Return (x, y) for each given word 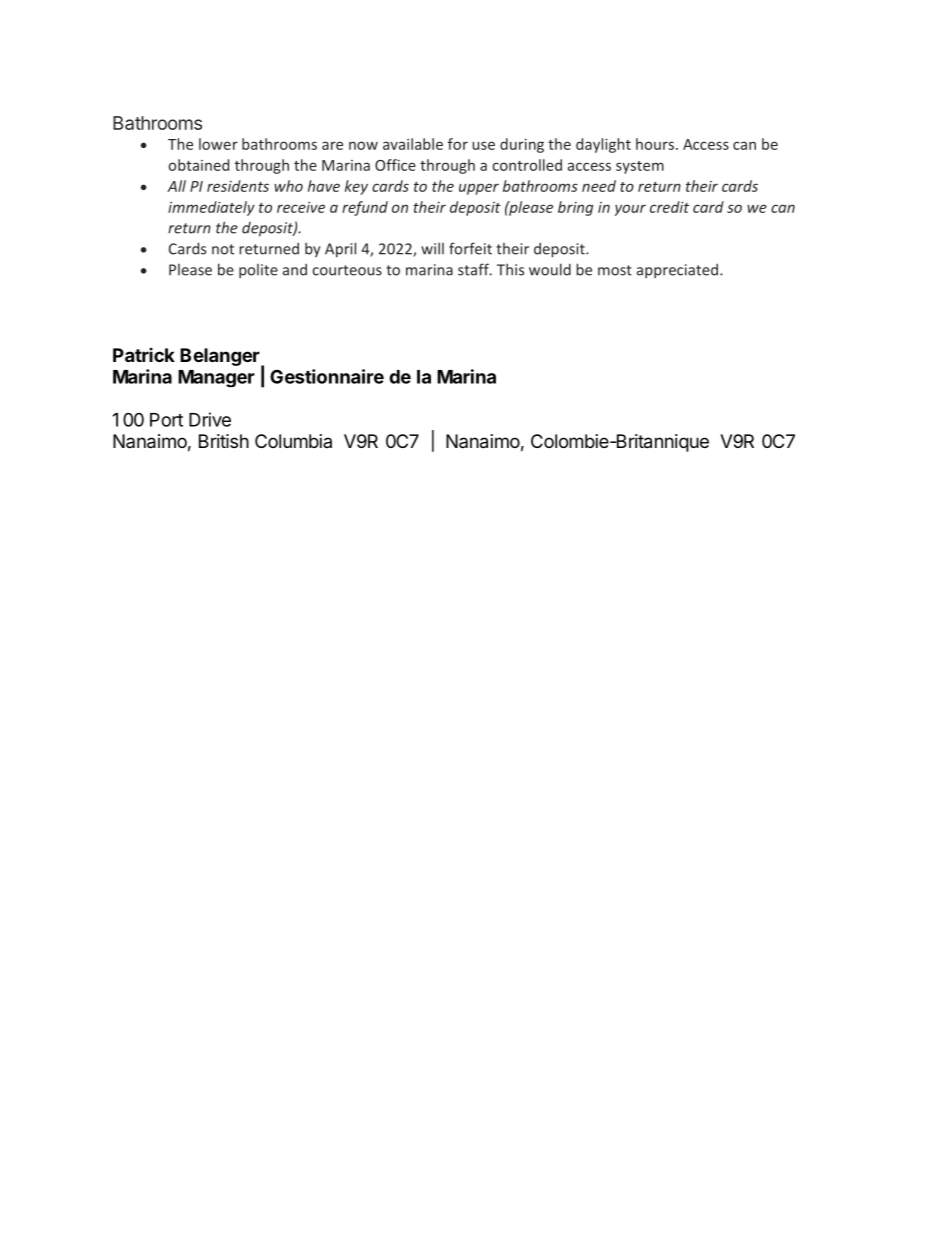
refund (365, 208)
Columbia (293, 441)
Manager (216, 378)
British (224, 441)
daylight (603, 145)
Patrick (144, 355)
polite (258, 271)
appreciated (679, 271)
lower (218, 144)
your (630, 210)
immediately (211, 208)
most (615, 270)
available (413, 144)
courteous (347, 270)
